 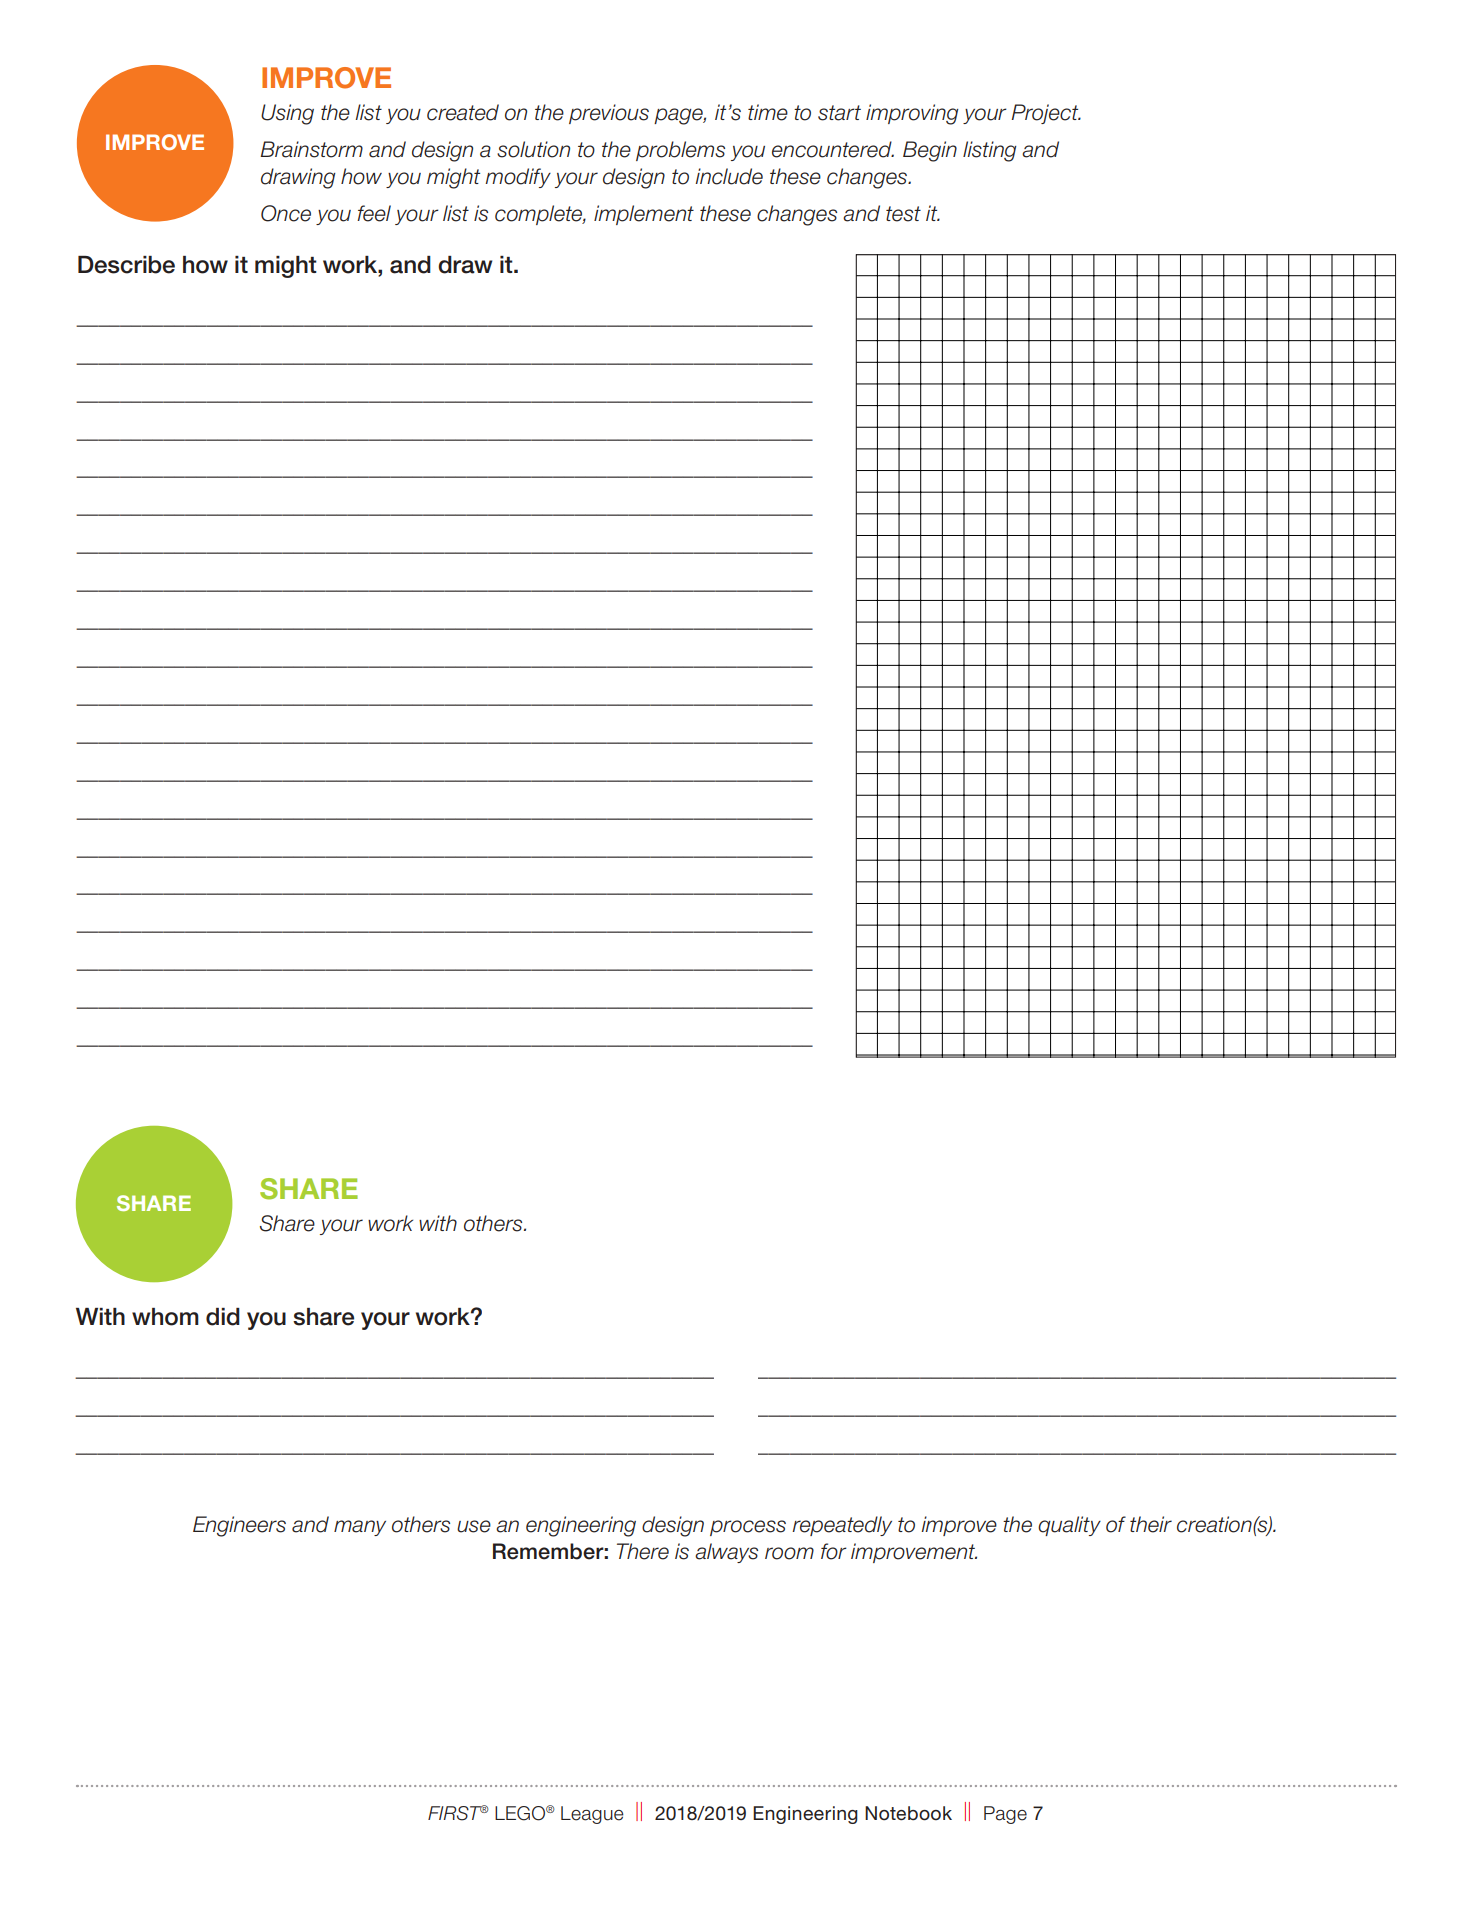 What do you see at coordinates (1046, 114) in the screenshot?
I see `Project` at bounding box center [1046, 114].
